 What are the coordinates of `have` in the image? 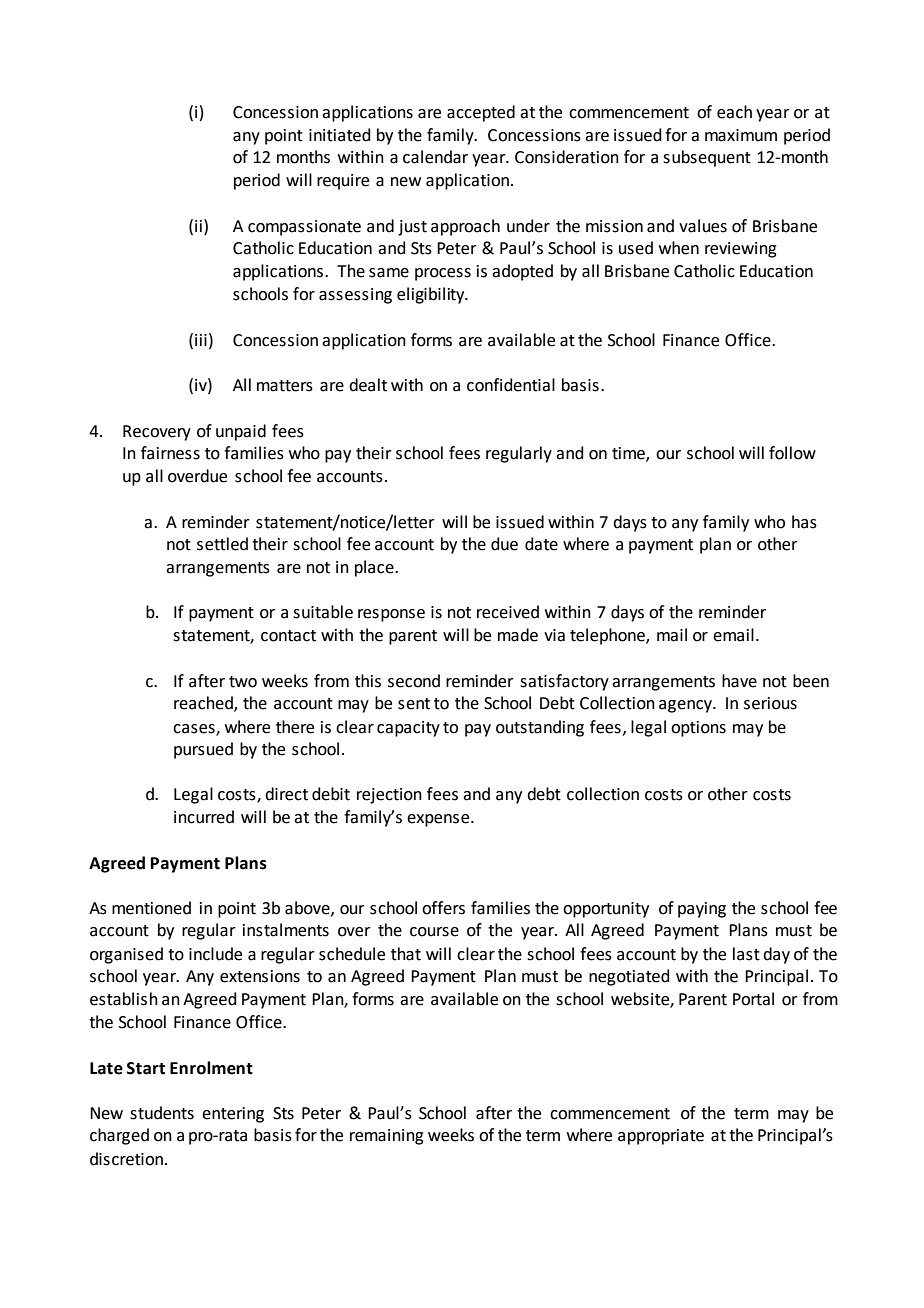 It's located at (739, 681).
